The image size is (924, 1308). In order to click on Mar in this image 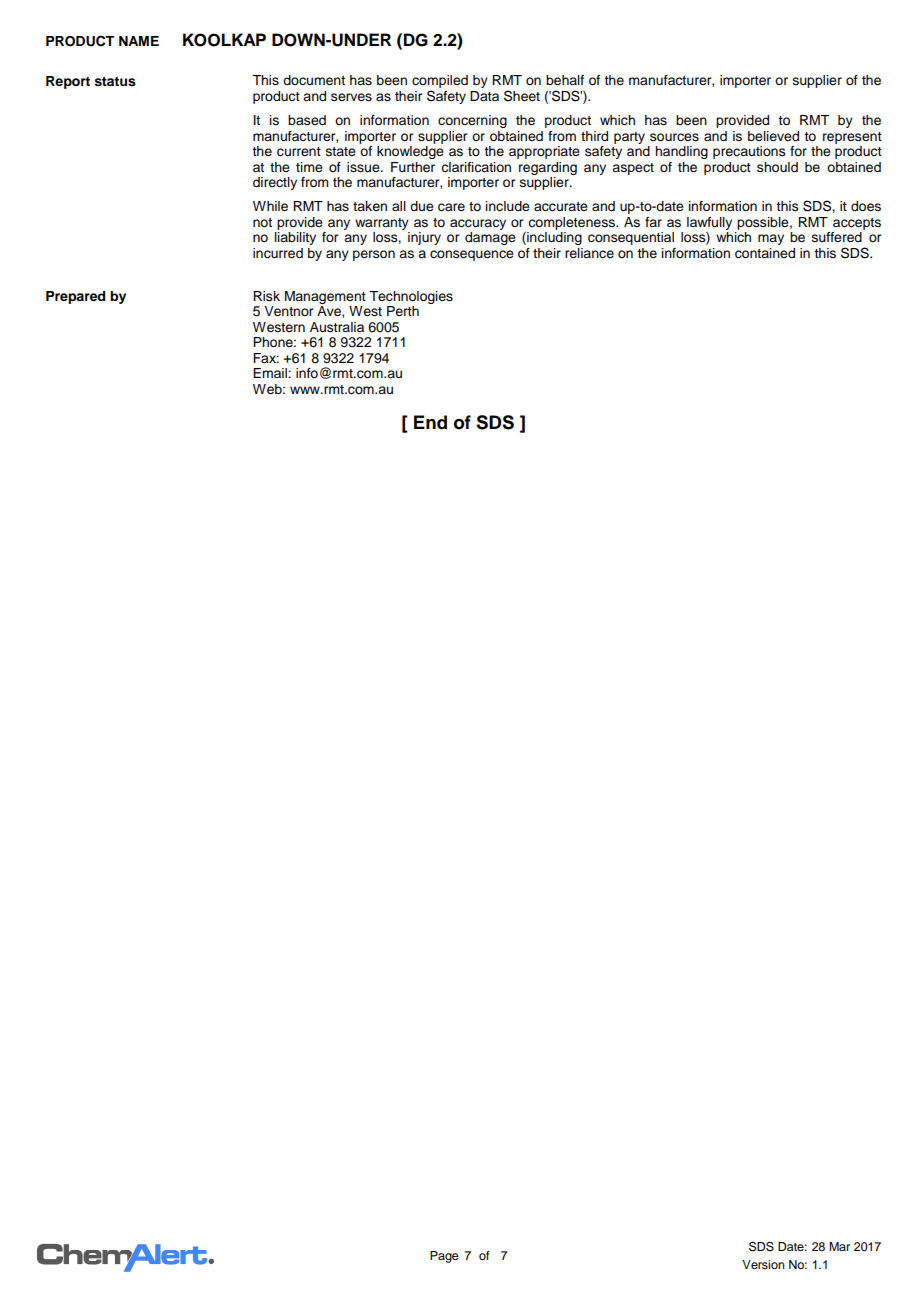, I will do `click(839, 1246)`.
